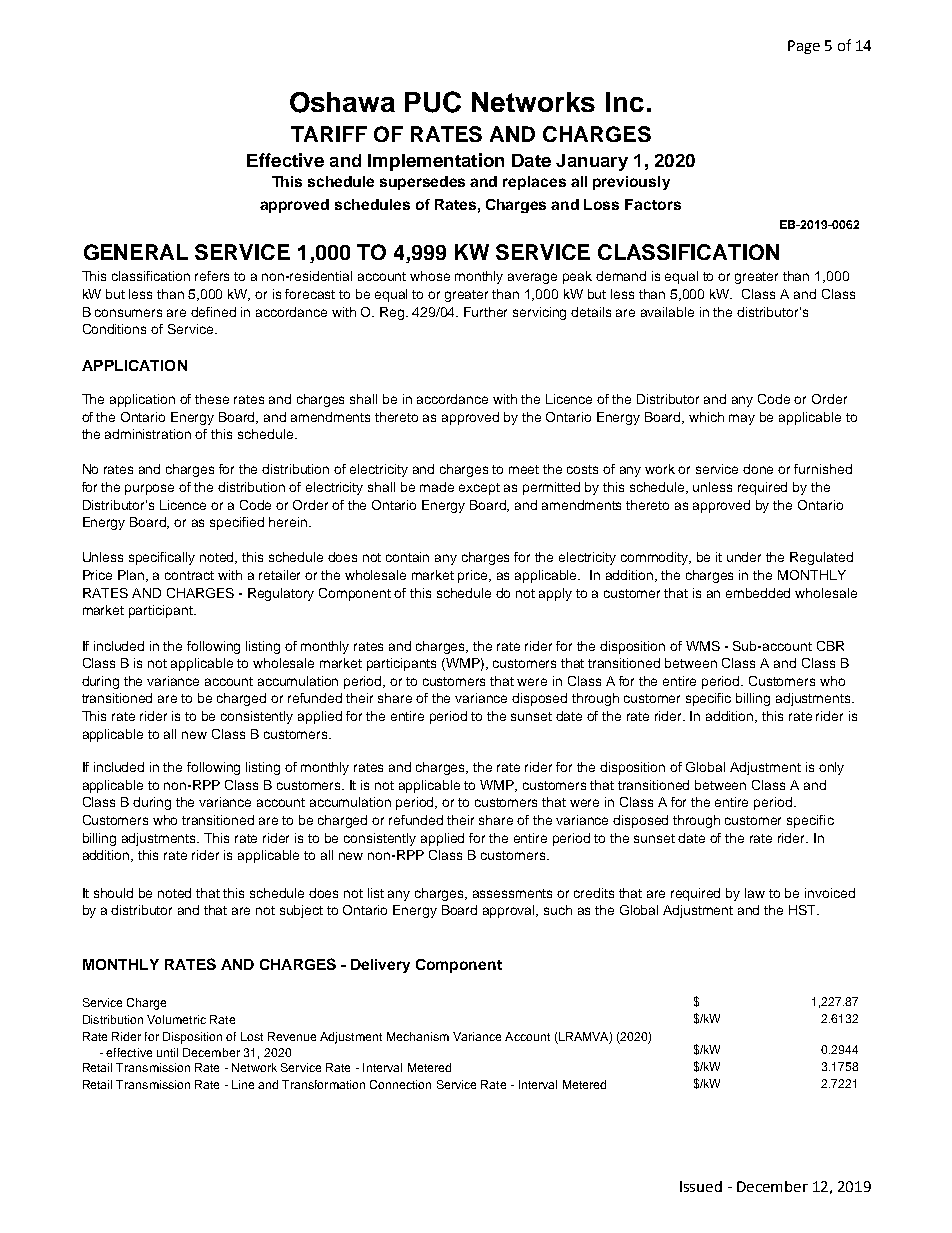  What do you see at coordinates (433, 102) in the screenshot?
I see `PUC` at bounding box center [433, 102].
